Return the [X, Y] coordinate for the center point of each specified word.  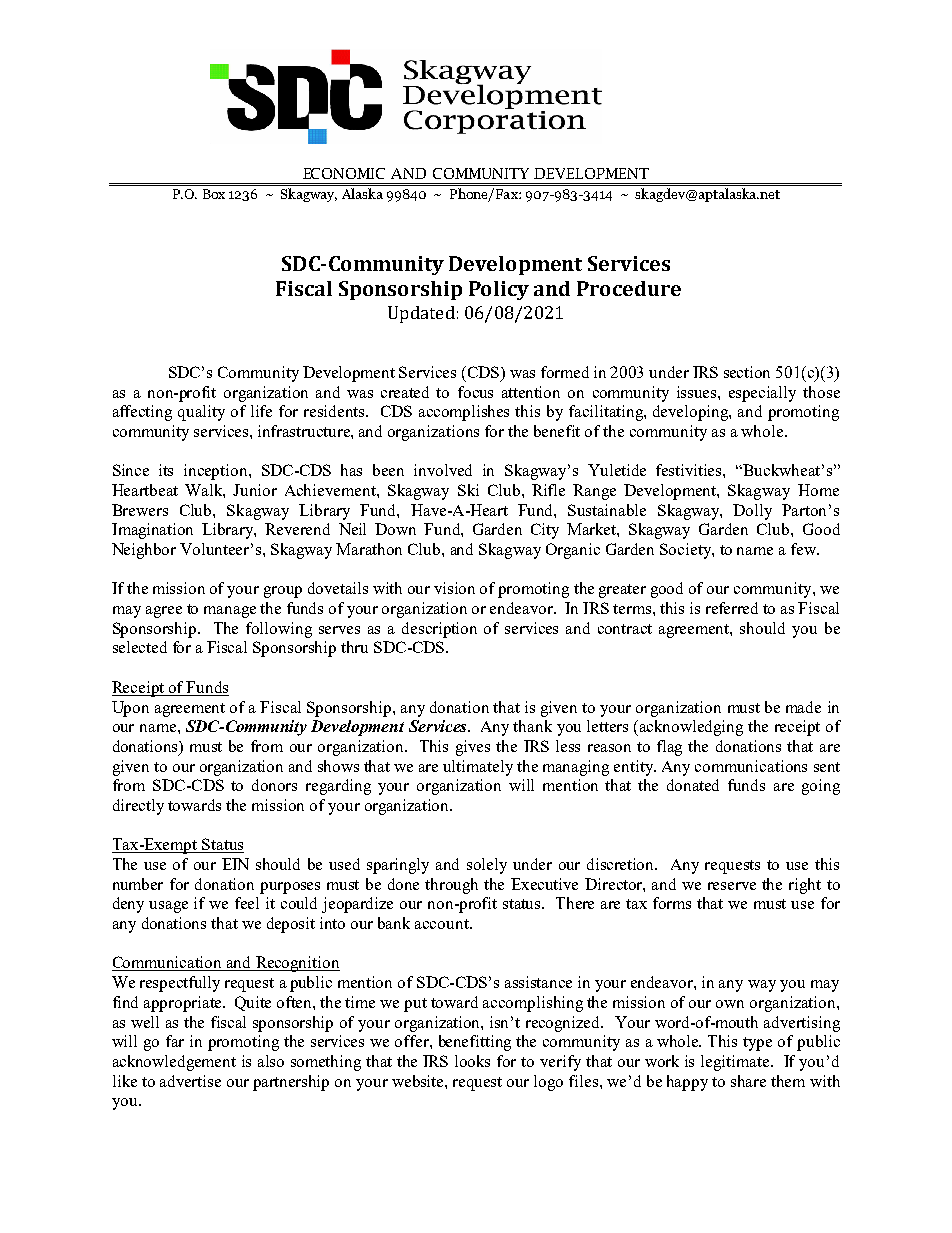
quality [201, 413]
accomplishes [464, 413]
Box [214, 194]
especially [762, 394]
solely [487, 866]
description [439, 630]
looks [472, 1061]
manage [230, 612]
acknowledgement [174, 1063]
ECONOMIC [344, 173]
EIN [235, 864]
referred [732, 608]
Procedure [629, 288]
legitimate [736, 1063]
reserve [732, 886]
